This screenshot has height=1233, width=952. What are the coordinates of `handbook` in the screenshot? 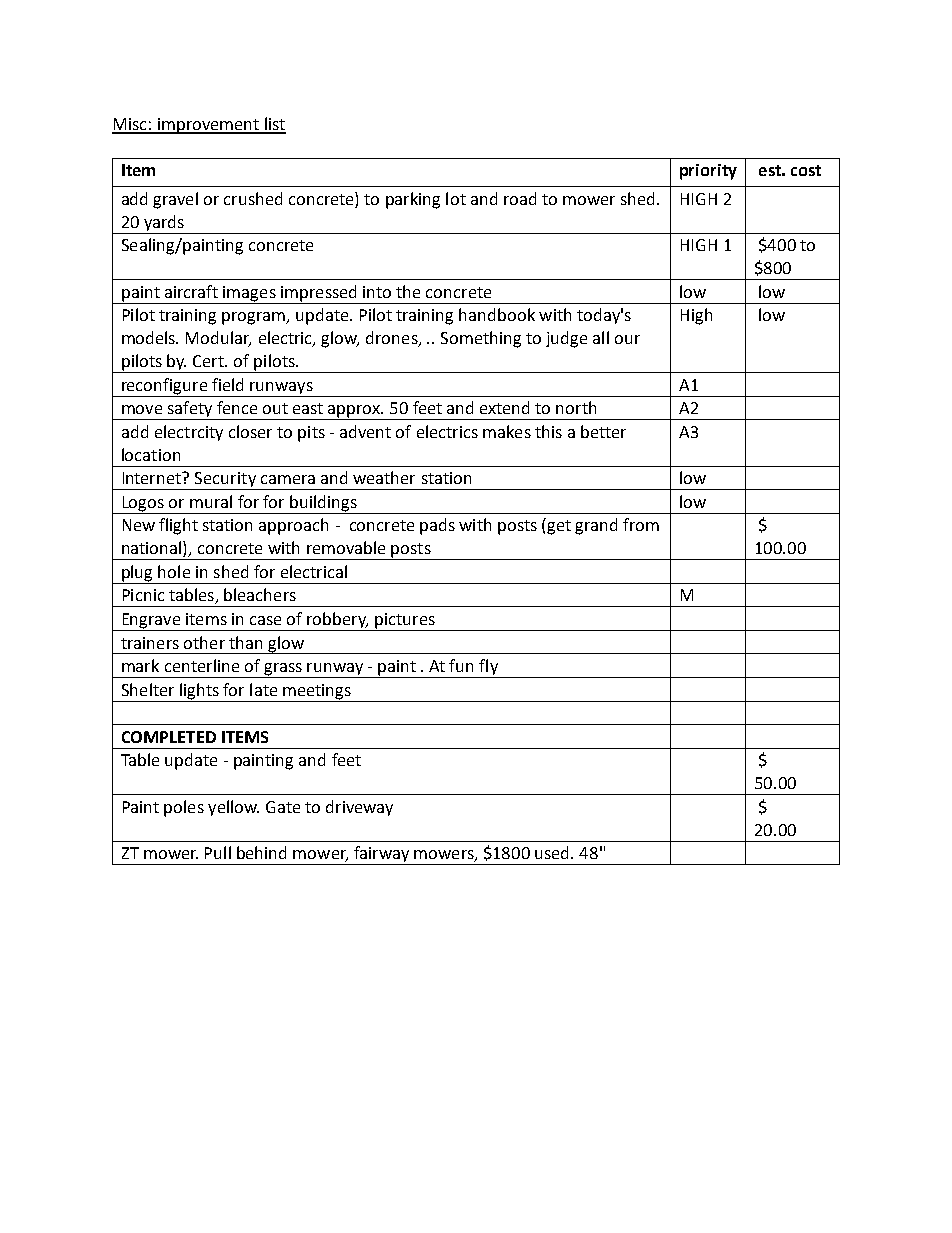 It's located at (497, 314).
